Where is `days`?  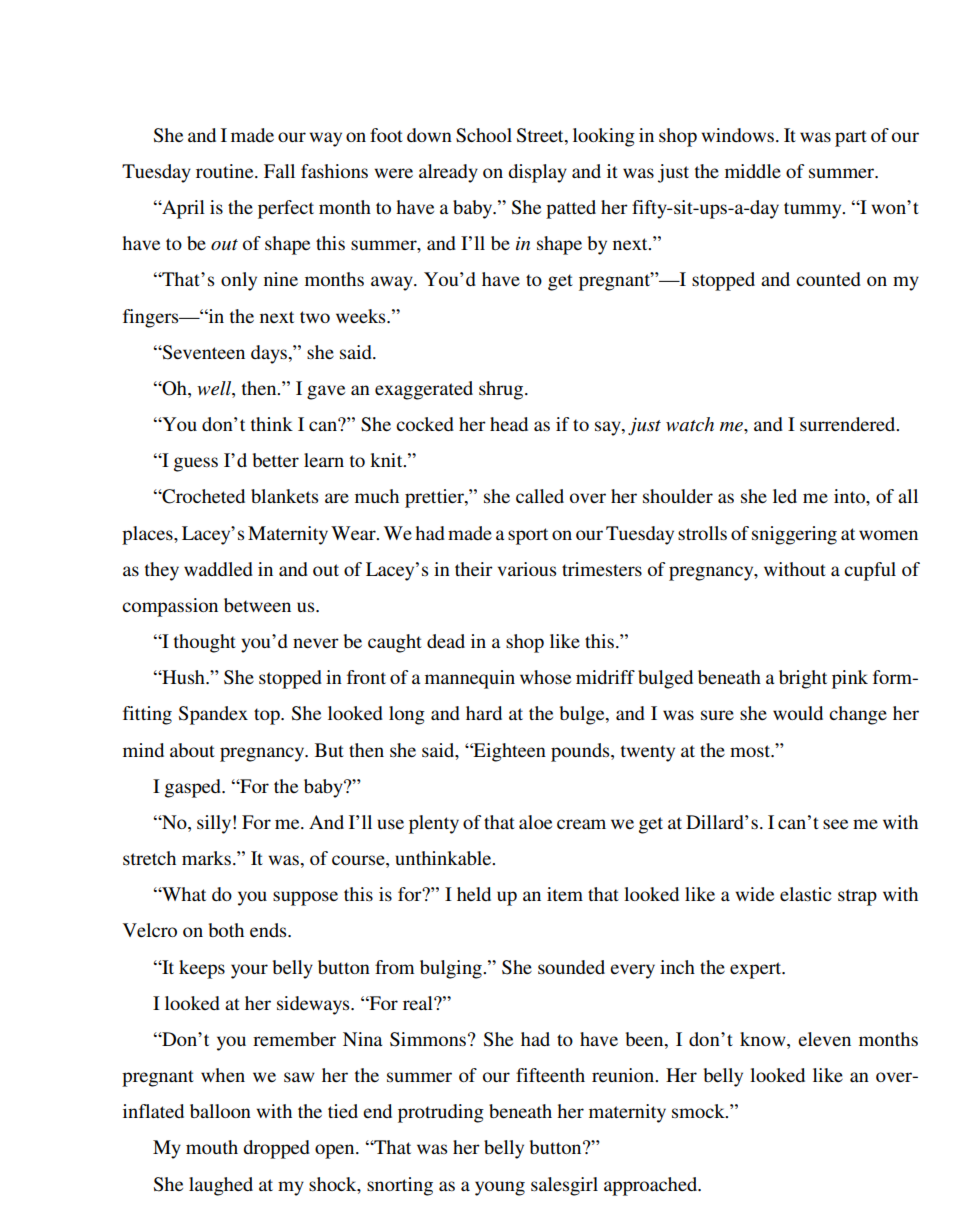 days is located at coordinates (269, 354).
